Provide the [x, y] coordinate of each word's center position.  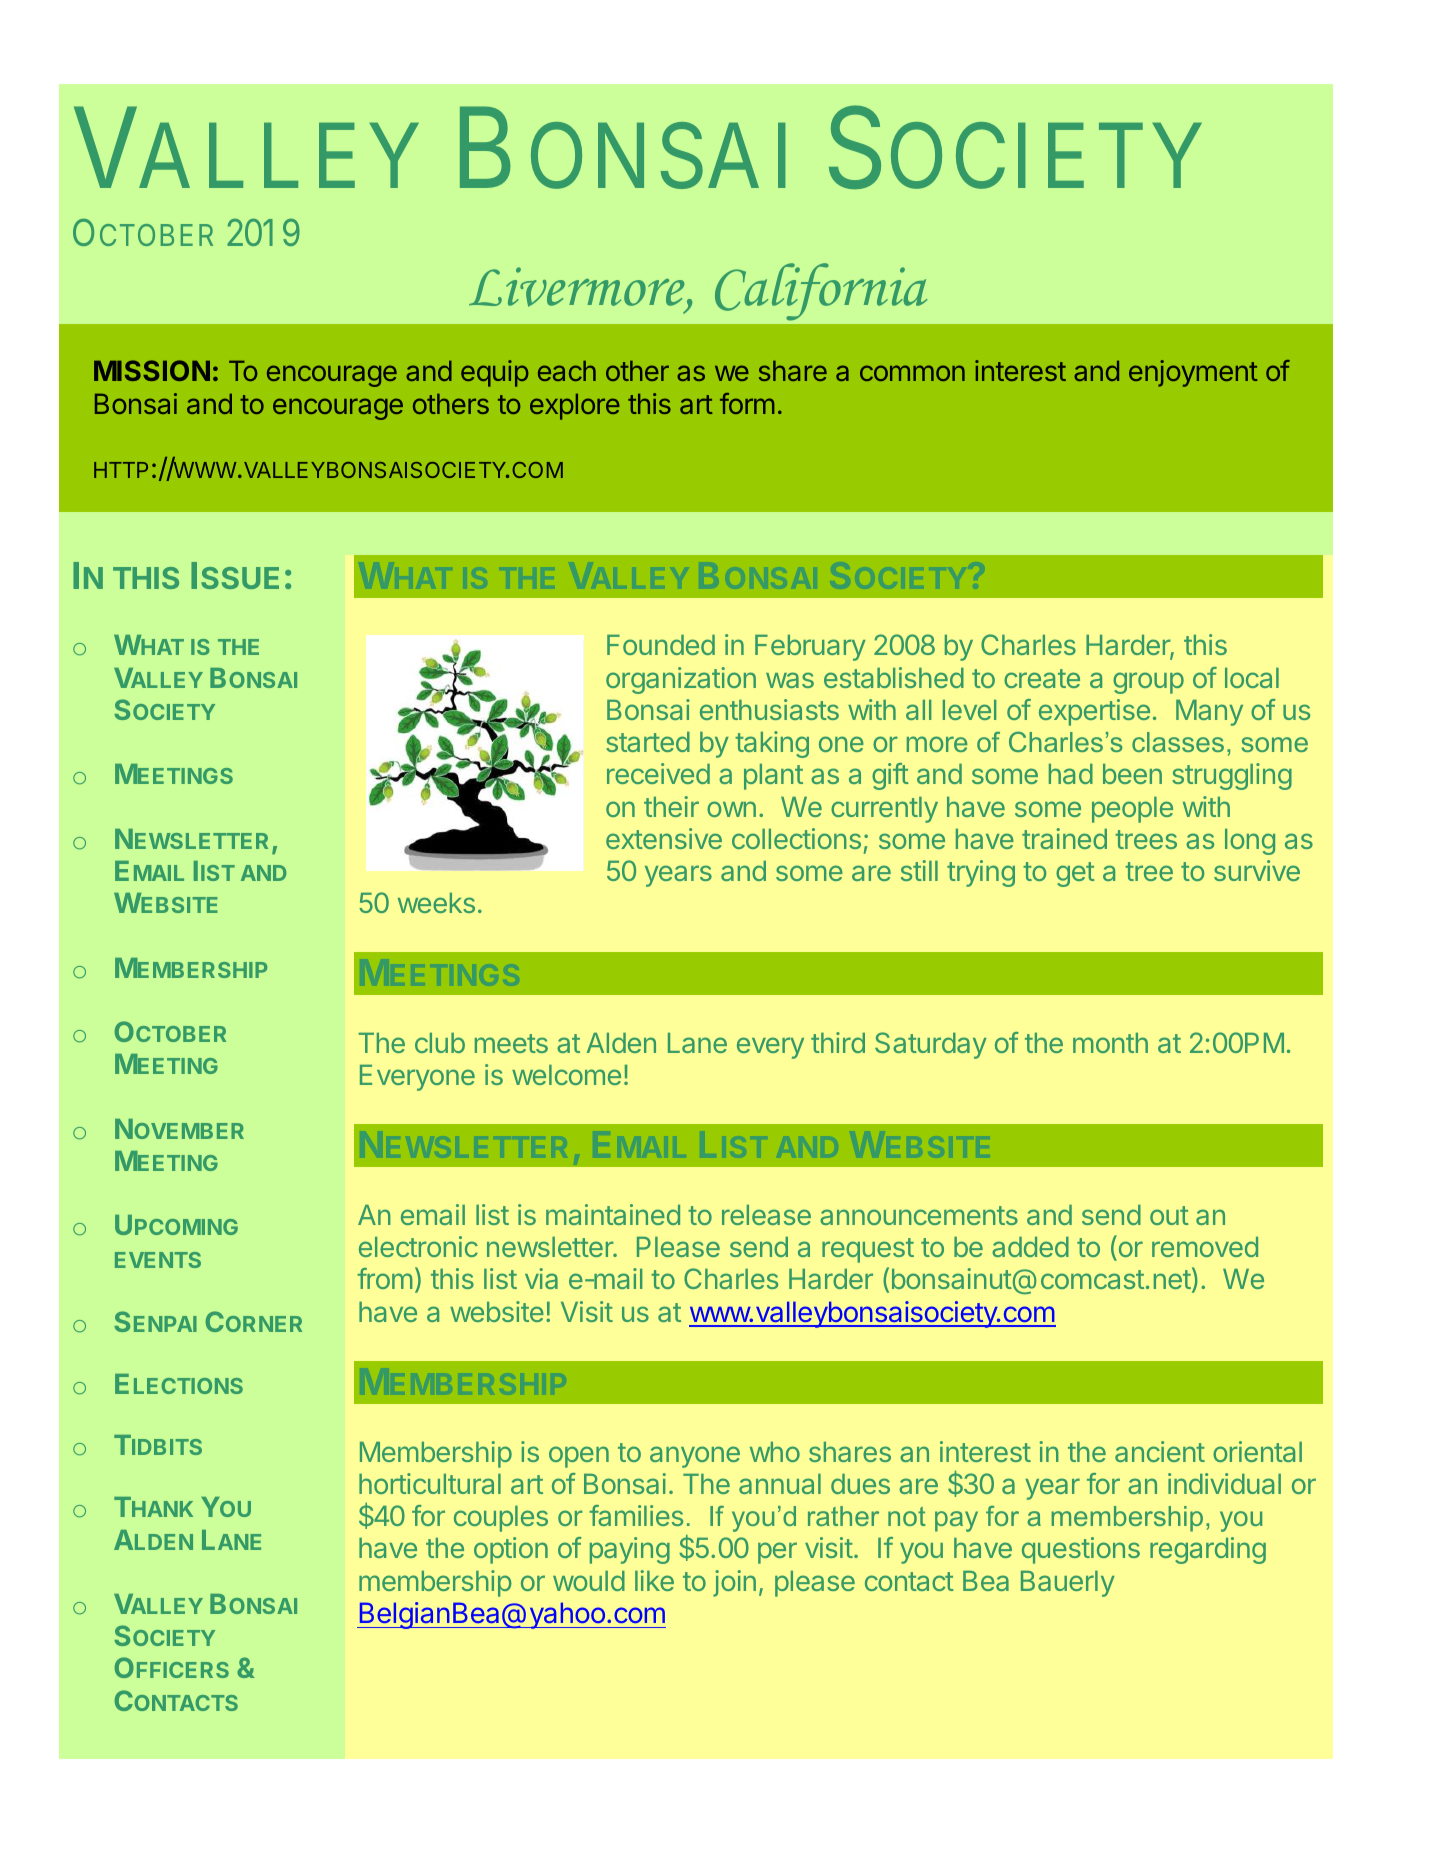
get [1075, 874]
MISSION [152, 370]
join [734, 1583]
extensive [664, 838]
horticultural [430, 1483]
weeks [436, 903]
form [747, 403]
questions [1081, 1550]
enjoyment [1193, 373]
